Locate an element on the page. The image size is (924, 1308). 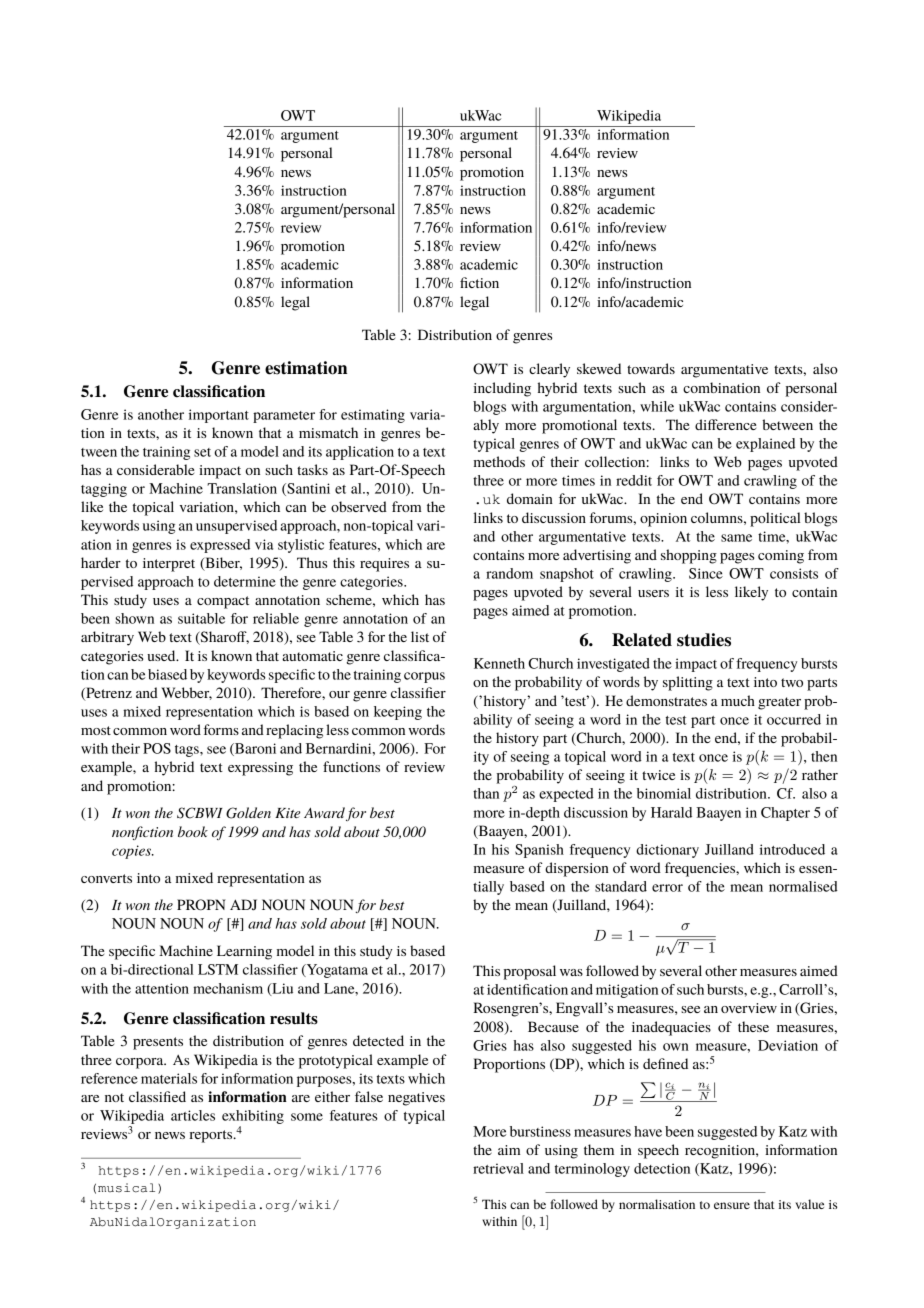
than is located at coordinates (486, 793).
